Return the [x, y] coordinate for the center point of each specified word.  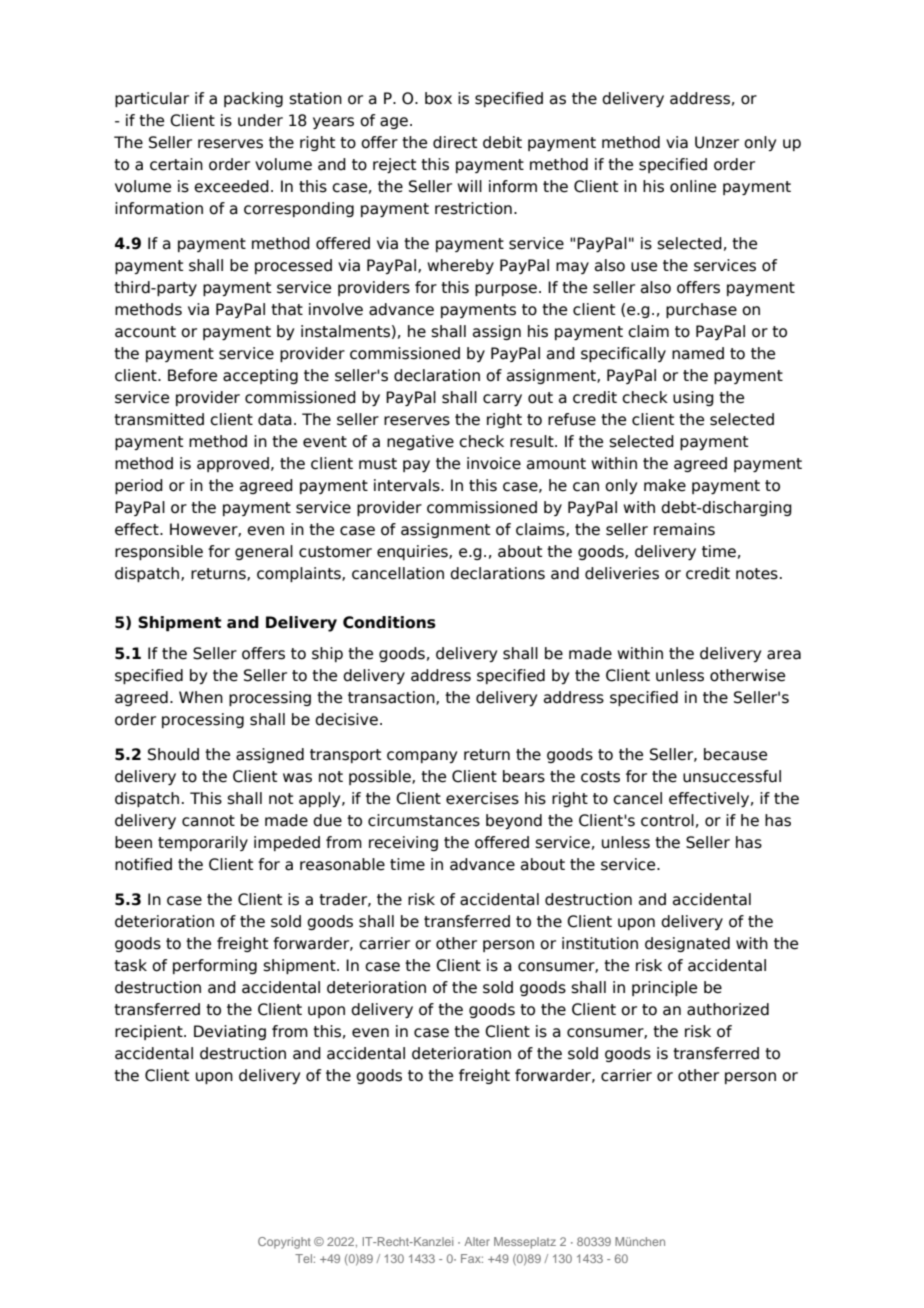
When [201, 697]
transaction [392, 698]
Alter [477, 1241]
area [784, 655]
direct [455, 142]
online [693, 186]
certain [176, 164]
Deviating [230, 1032]
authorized [728, 1009]
